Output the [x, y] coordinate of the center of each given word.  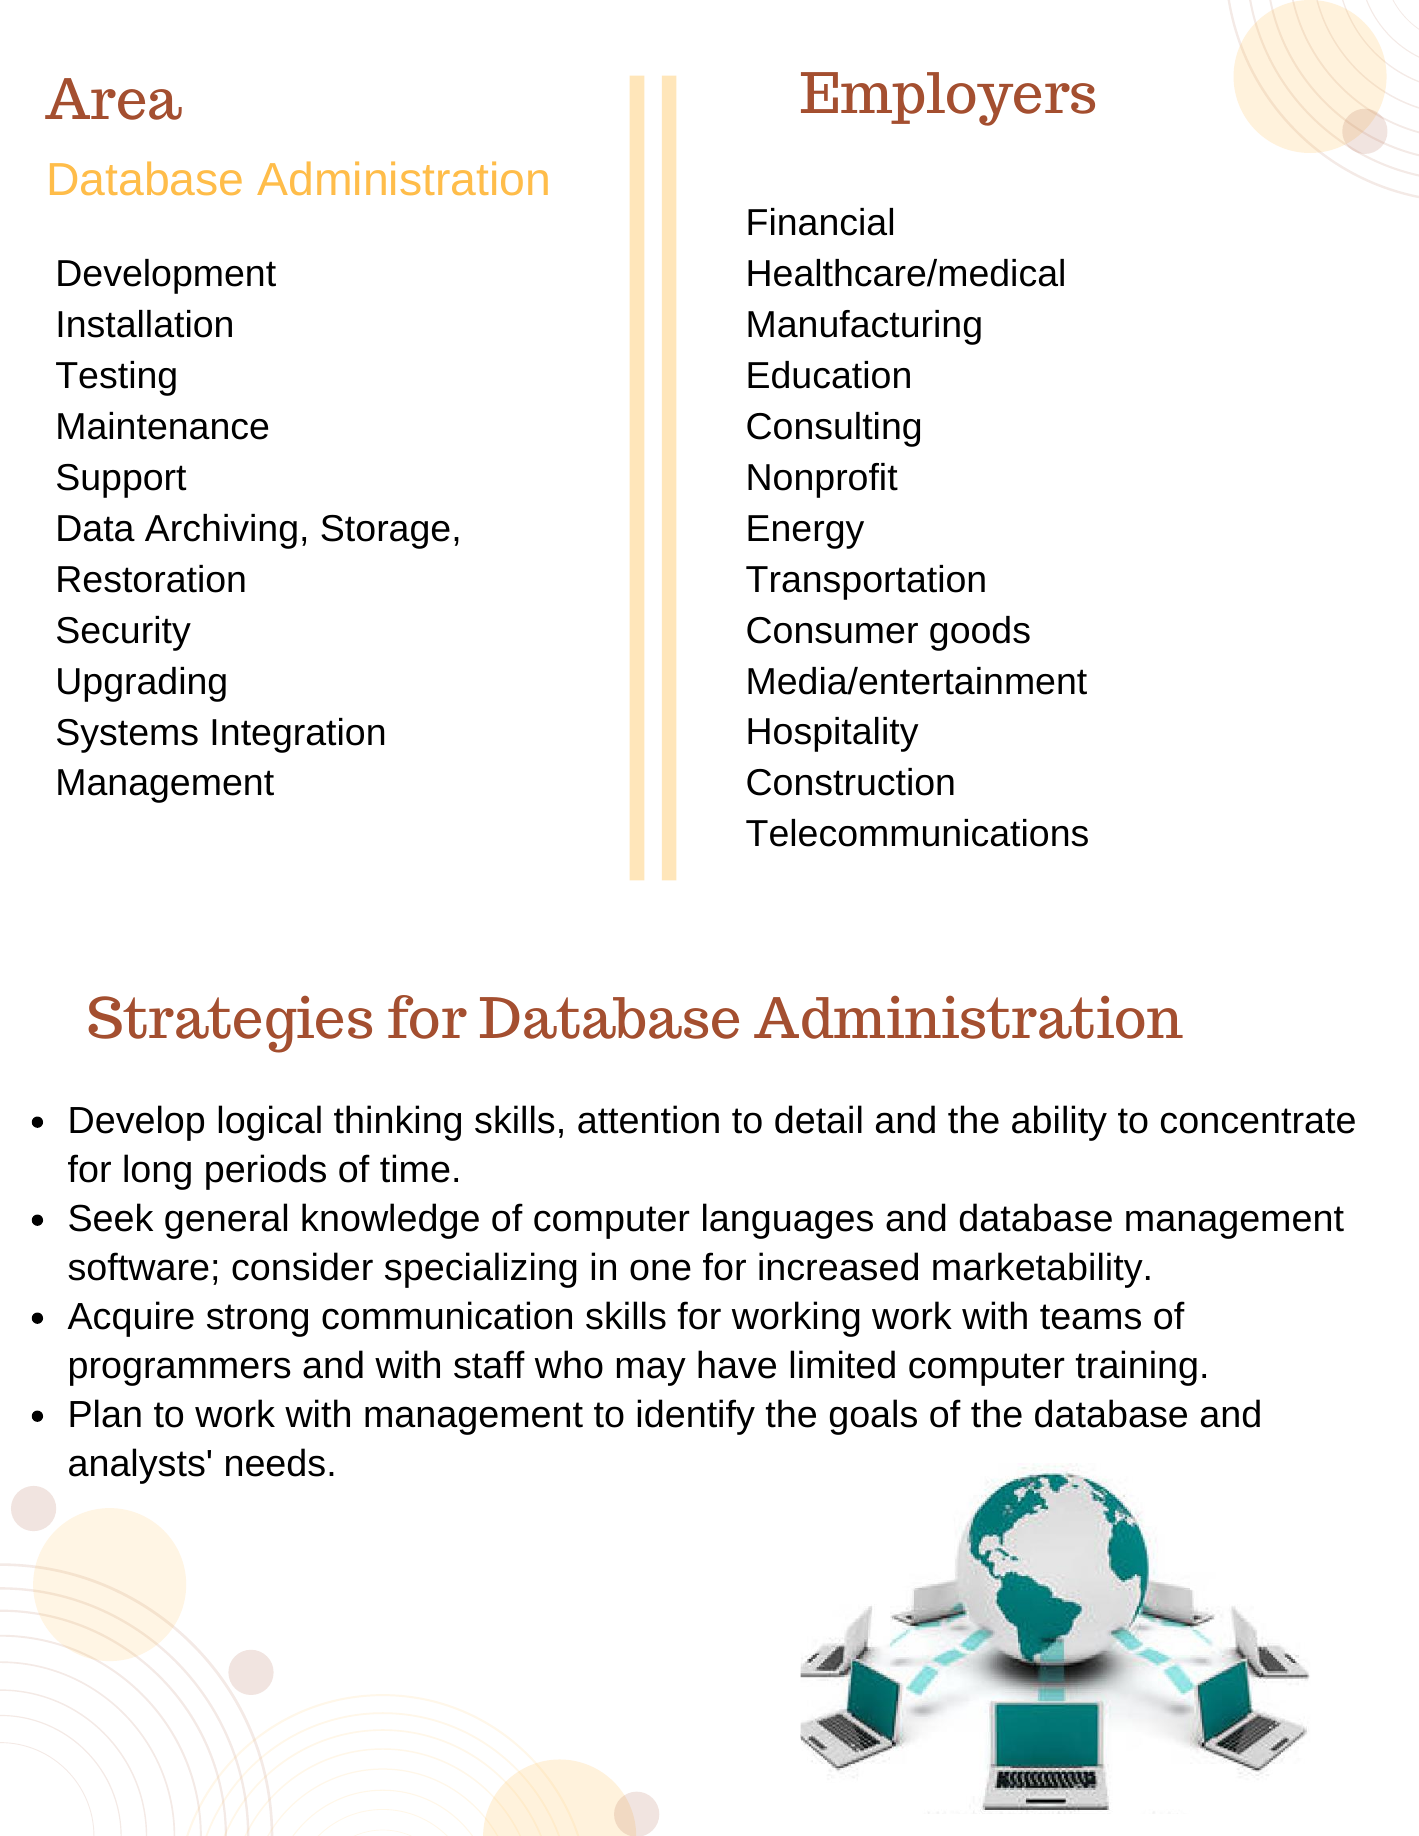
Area [113, 99]
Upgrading [142, 684]
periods [266, 1172]
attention [648, 1119]
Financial [820, 222]
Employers [948, 99]
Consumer [832, 630]
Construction [850, 782]
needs [275, 1462]
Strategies [230, 1024]
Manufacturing [864, 327]
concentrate [1258, 1121]
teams [1090, 1317]
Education [829, 375]
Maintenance [163, 426]
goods [980, 633]
